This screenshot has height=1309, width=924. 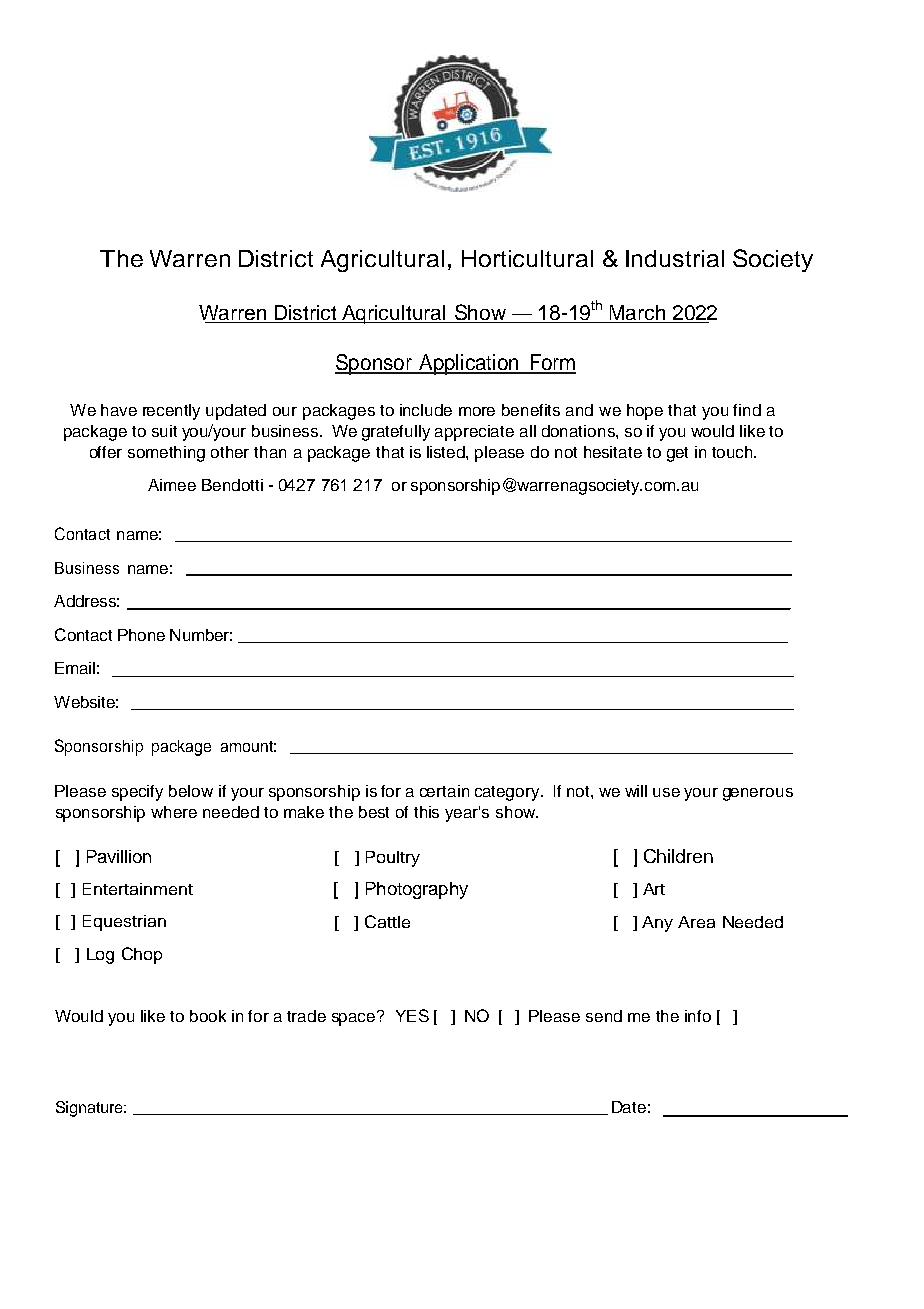 What do you see at coordinates (417, 890) in the screenshot?
I see `Photography` at bounding box center [417, 890].
